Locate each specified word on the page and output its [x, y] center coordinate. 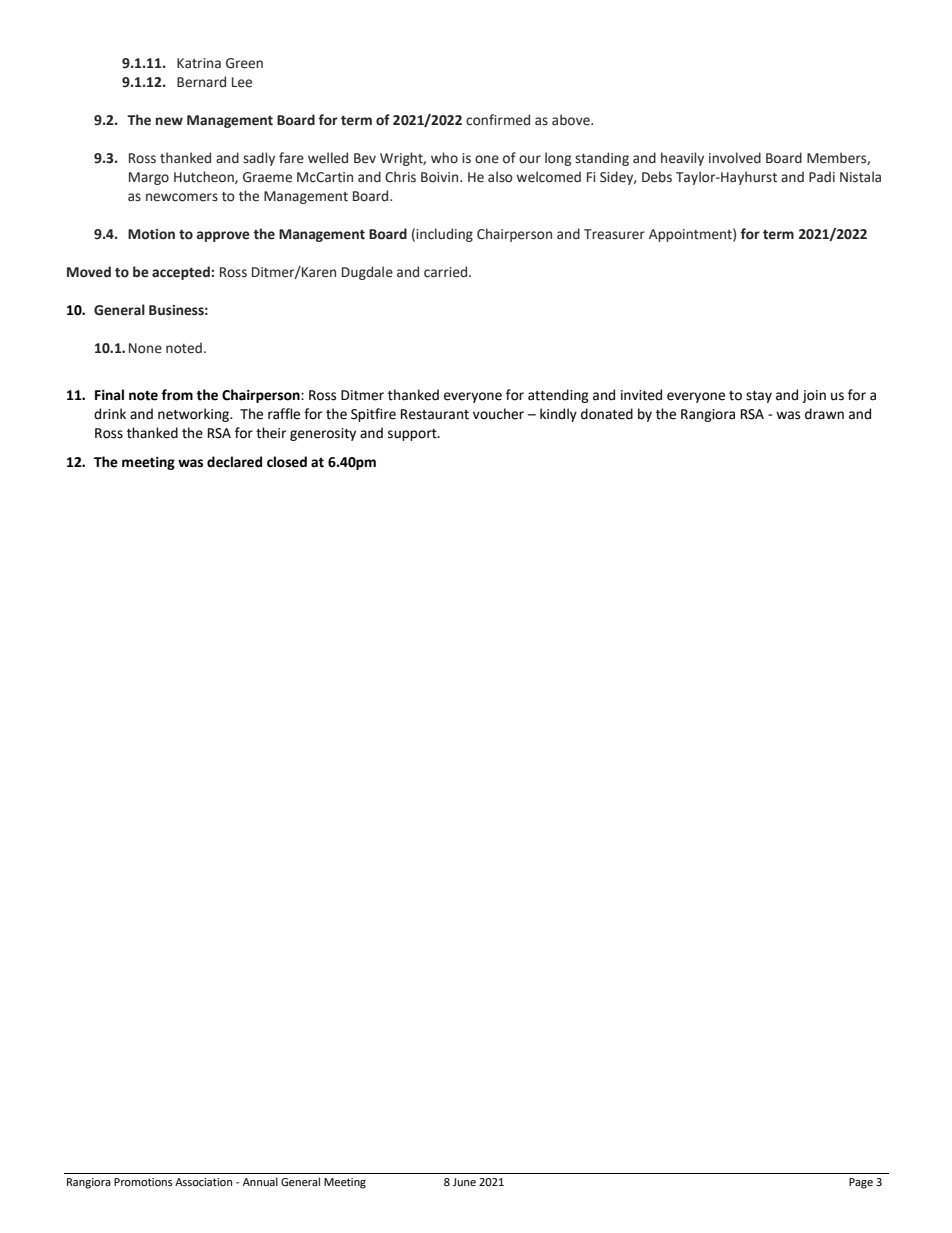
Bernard [201, 82]
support [413, 435]
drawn [824, 414]
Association [203, 1182]
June [464, 1182]
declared [234, 462]
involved [735, 158]
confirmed [498, 120]
